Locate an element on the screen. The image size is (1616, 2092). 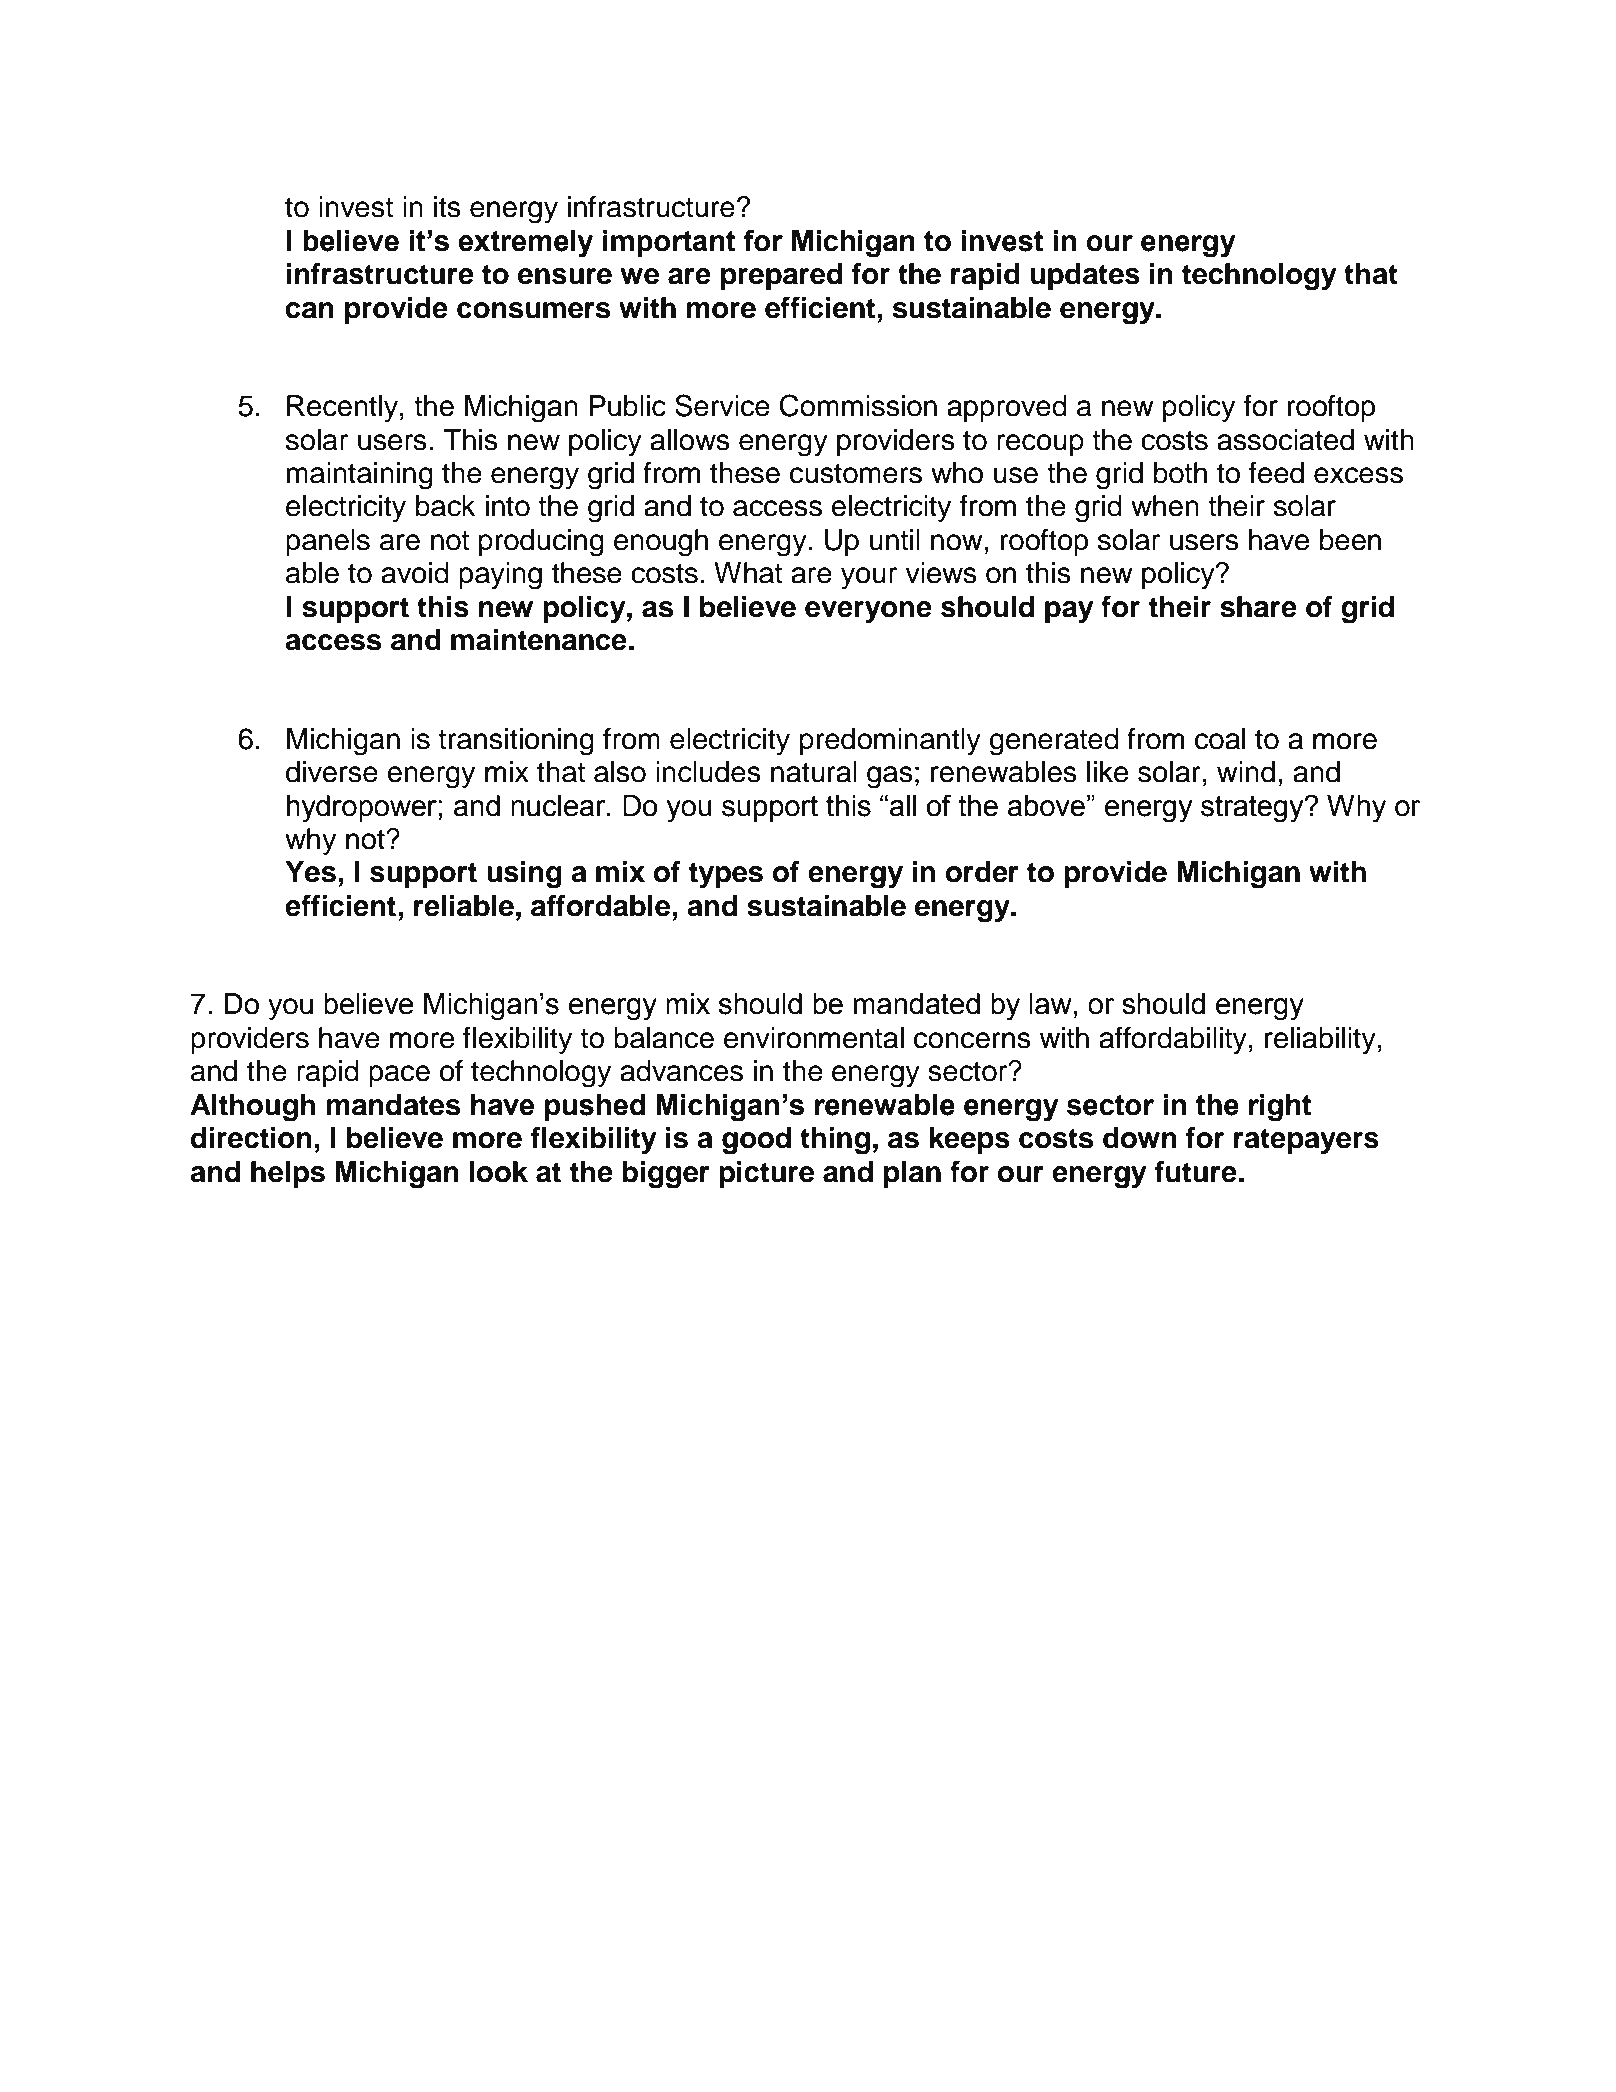
prepared is located at coordinates (781, 276).
